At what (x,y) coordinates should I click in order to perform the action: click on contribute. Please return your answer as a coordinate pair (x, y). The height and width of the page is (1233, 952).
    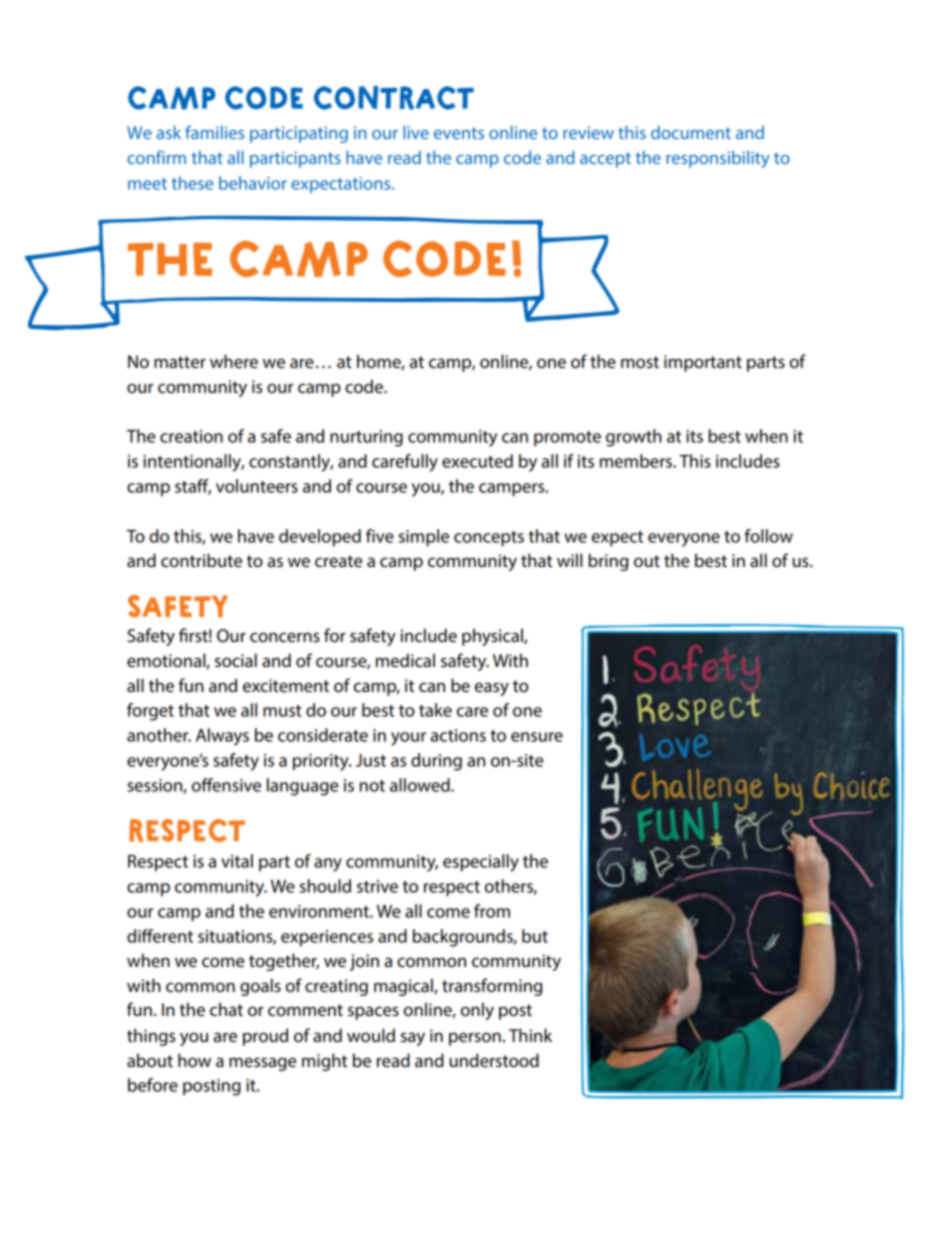
    Looking at the image, I should click on (201, 560).
